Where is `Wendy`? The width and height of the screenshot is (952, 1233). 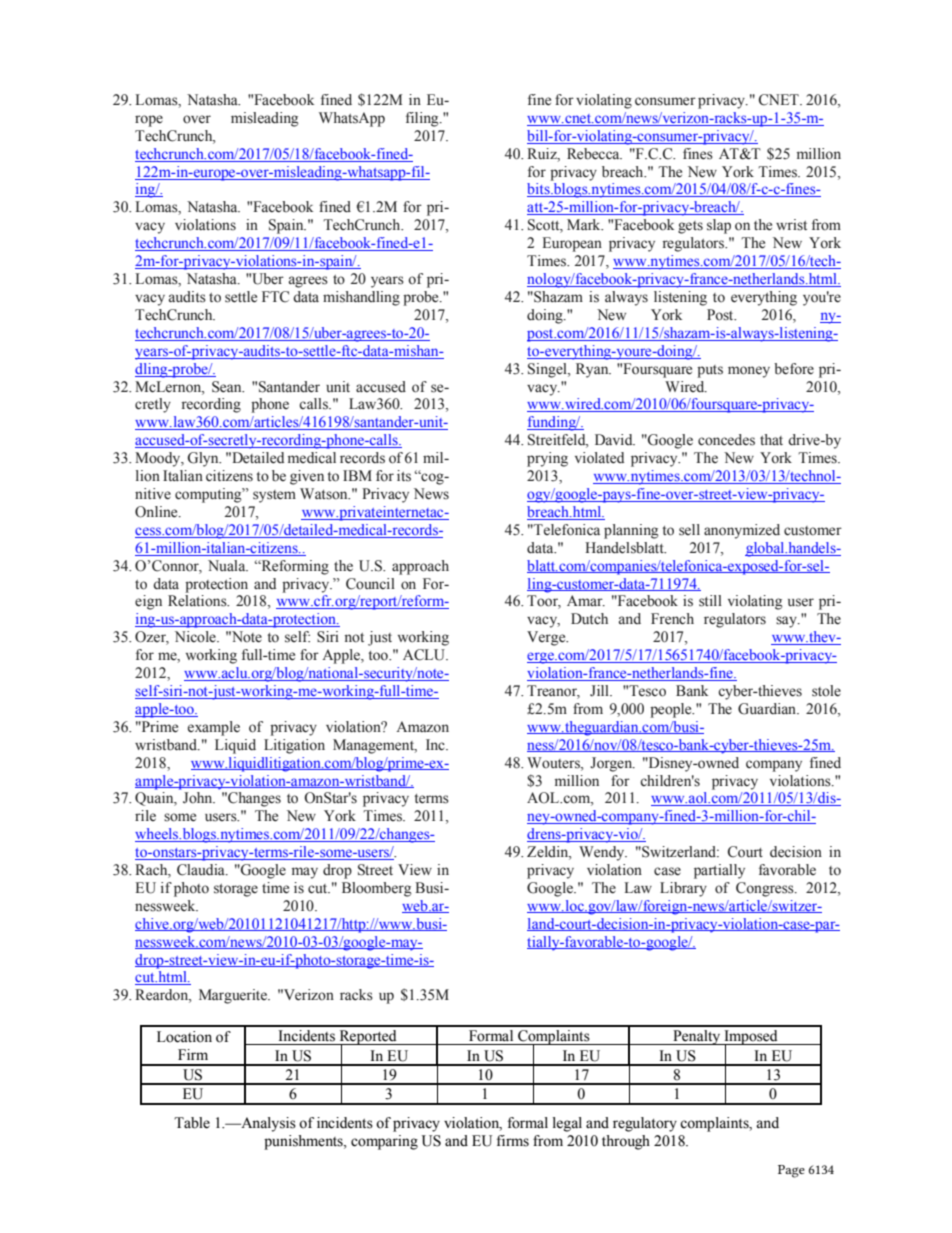
Wendy is located at coordinates (603, 853).
